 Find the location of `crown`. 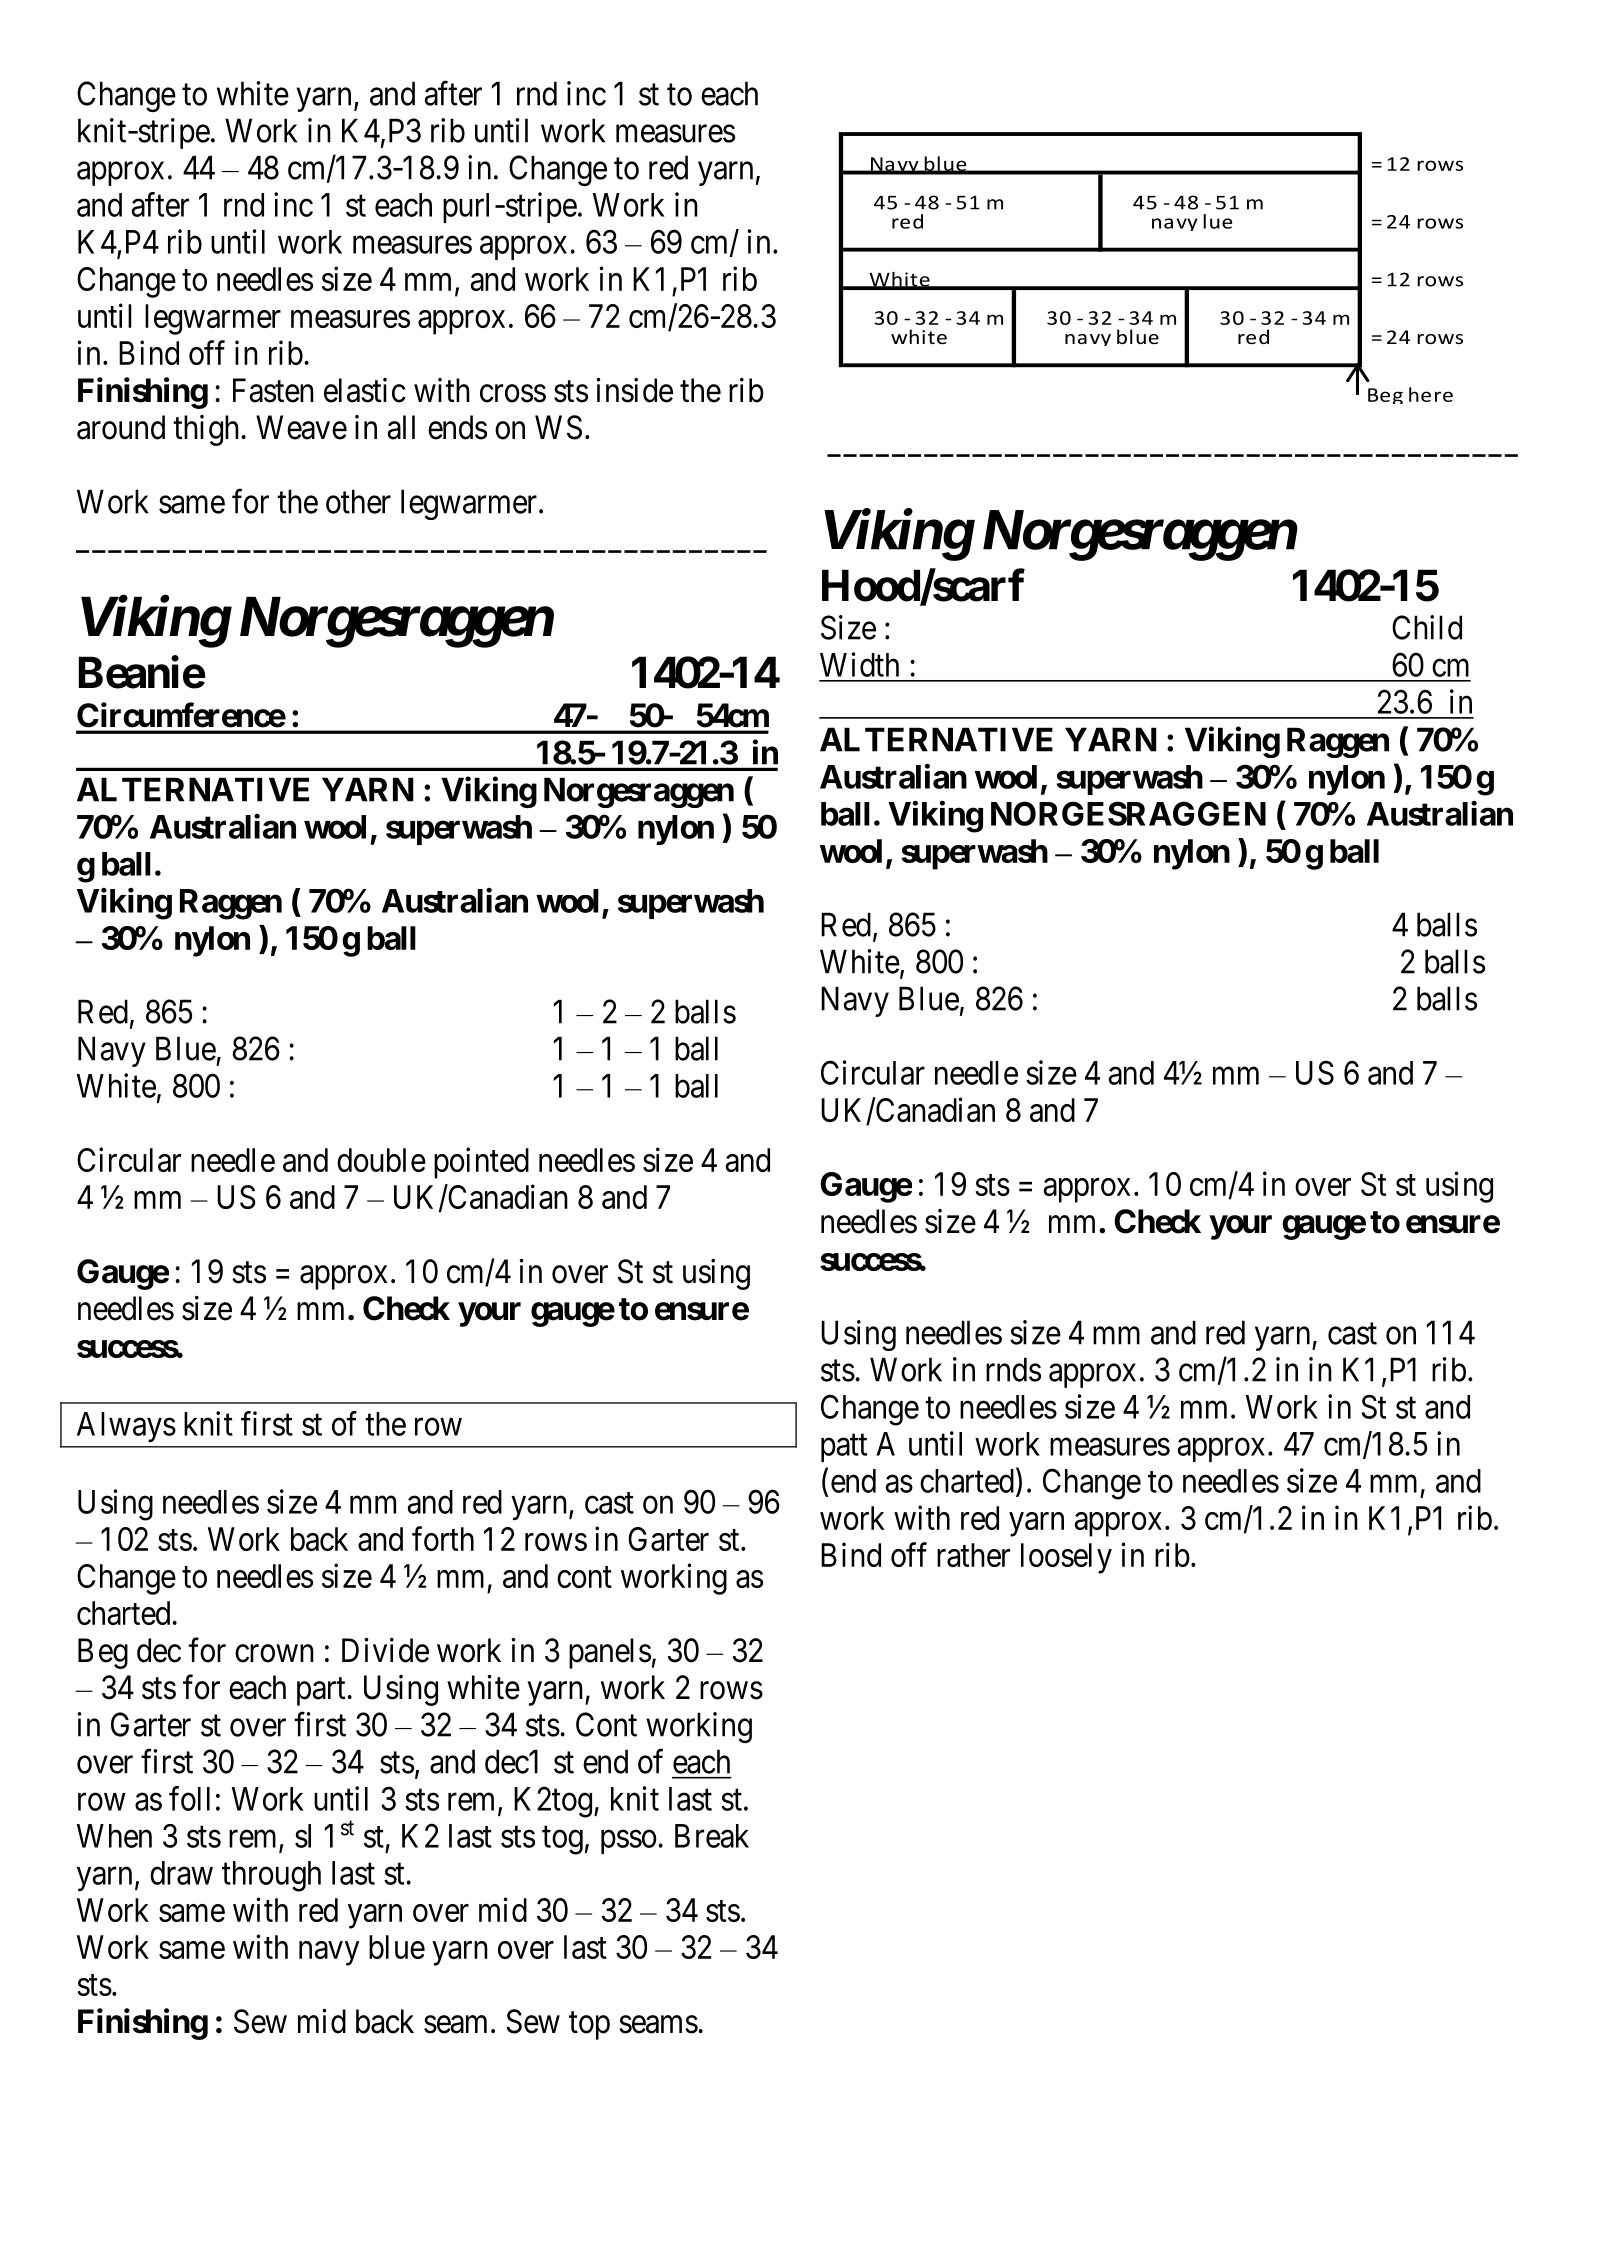

crown is located at coordinates (274, 1654).
